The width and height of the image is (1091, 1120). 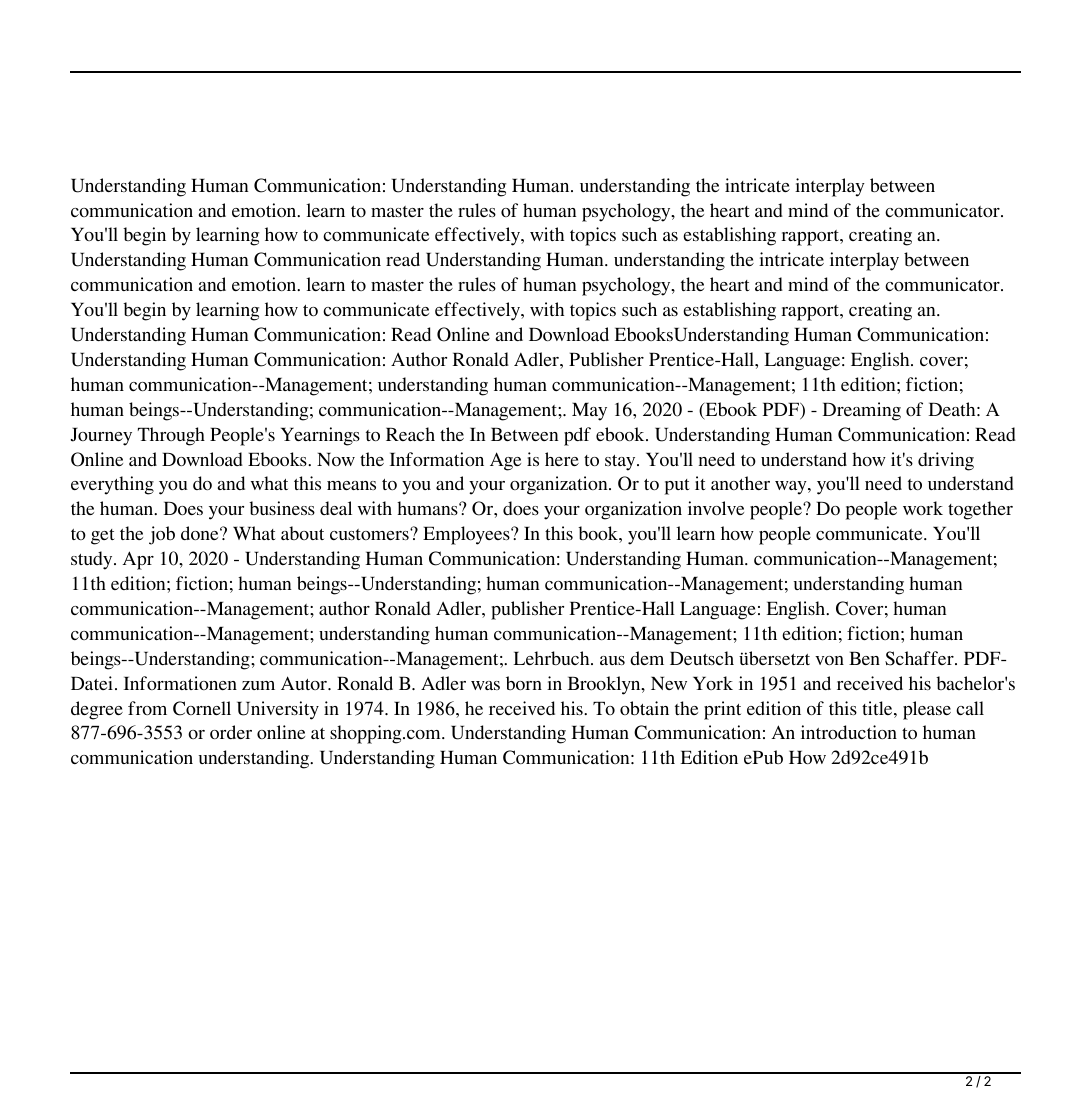 What do you see at coordinates (946, 461) in the image?
I see `driving` at bounding box center [946, 461].
